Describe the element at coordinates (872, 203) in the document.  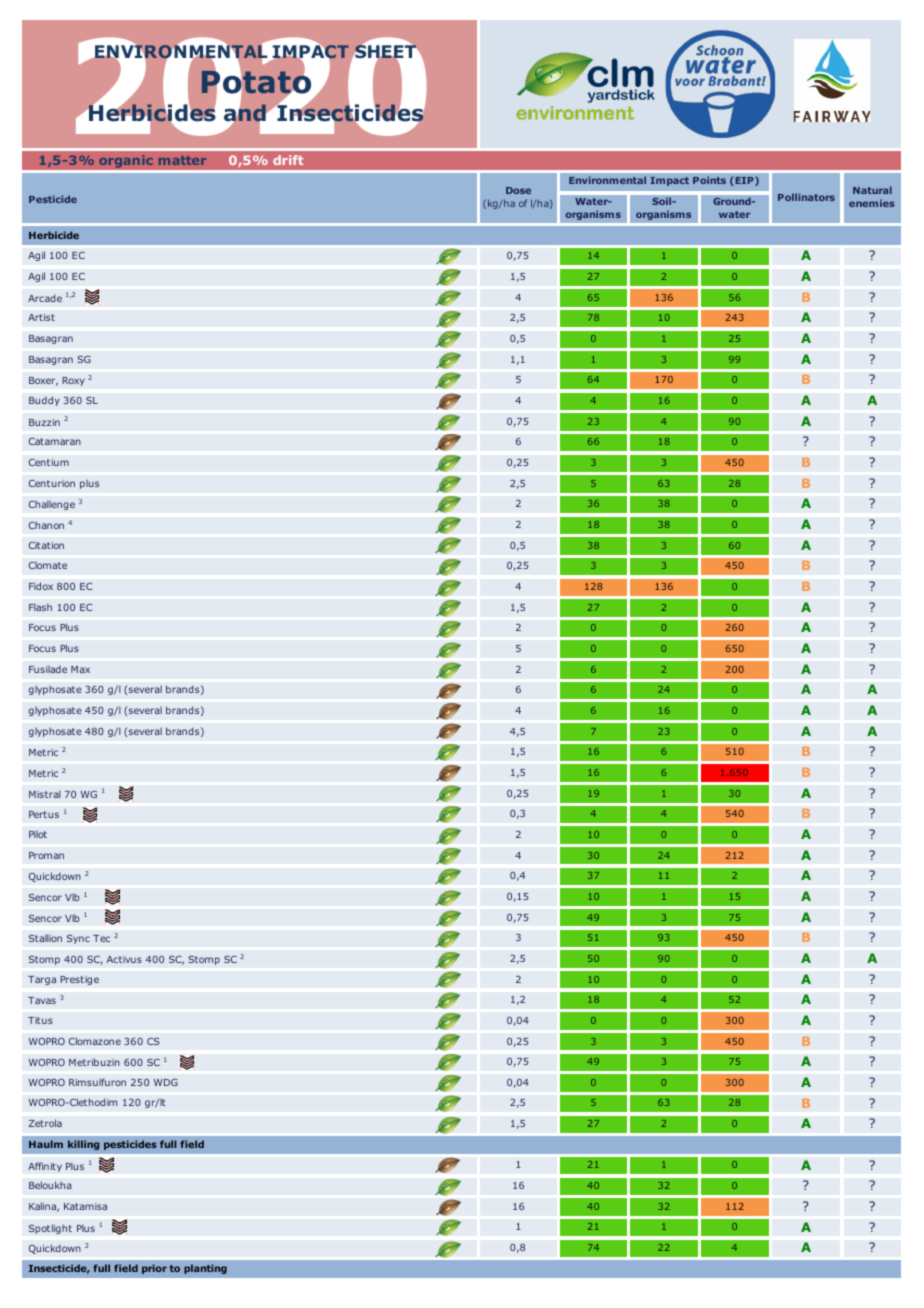
I see `enemies` at that location.
